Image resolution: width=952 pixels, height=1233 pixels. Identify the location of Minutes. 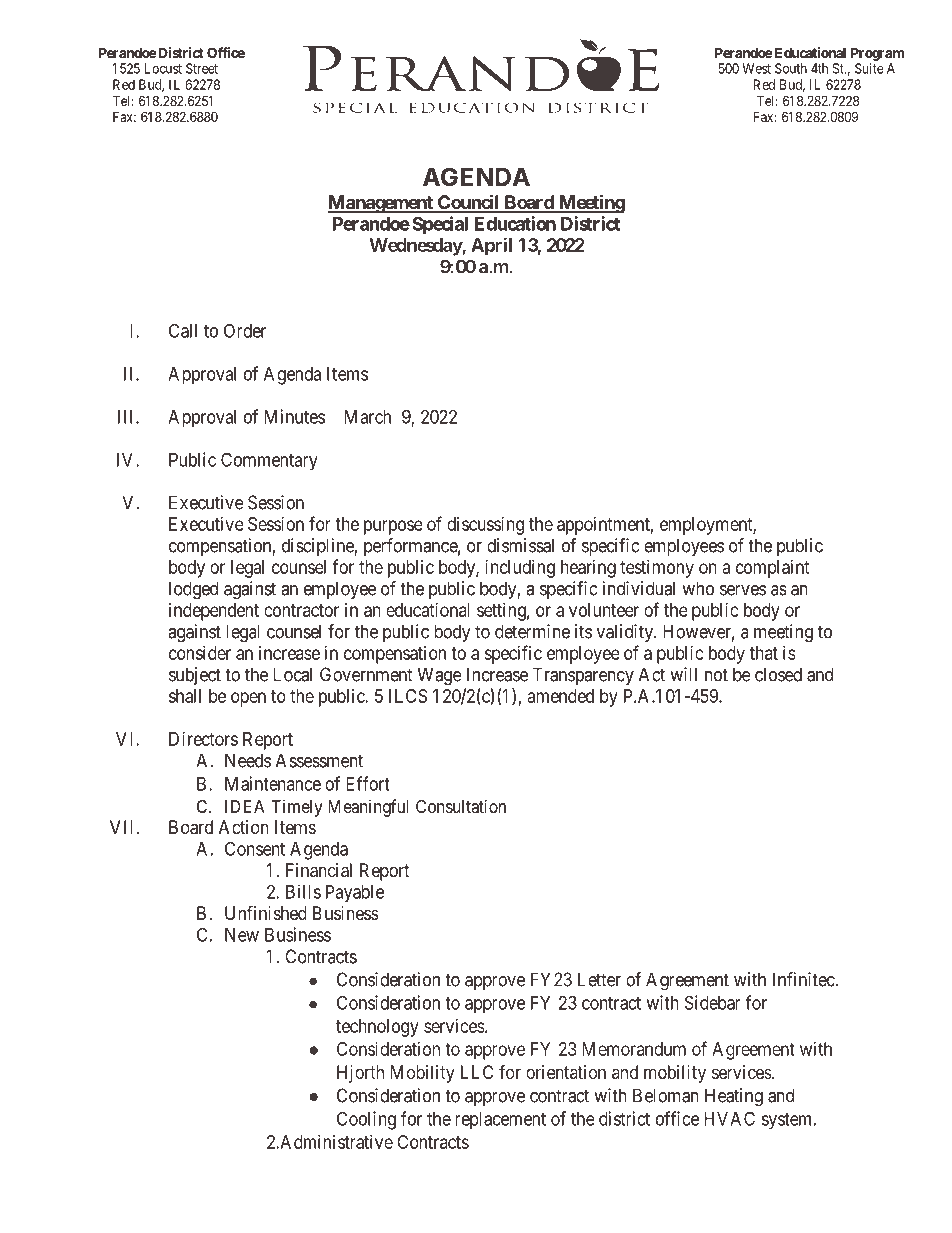
(294, 416).
